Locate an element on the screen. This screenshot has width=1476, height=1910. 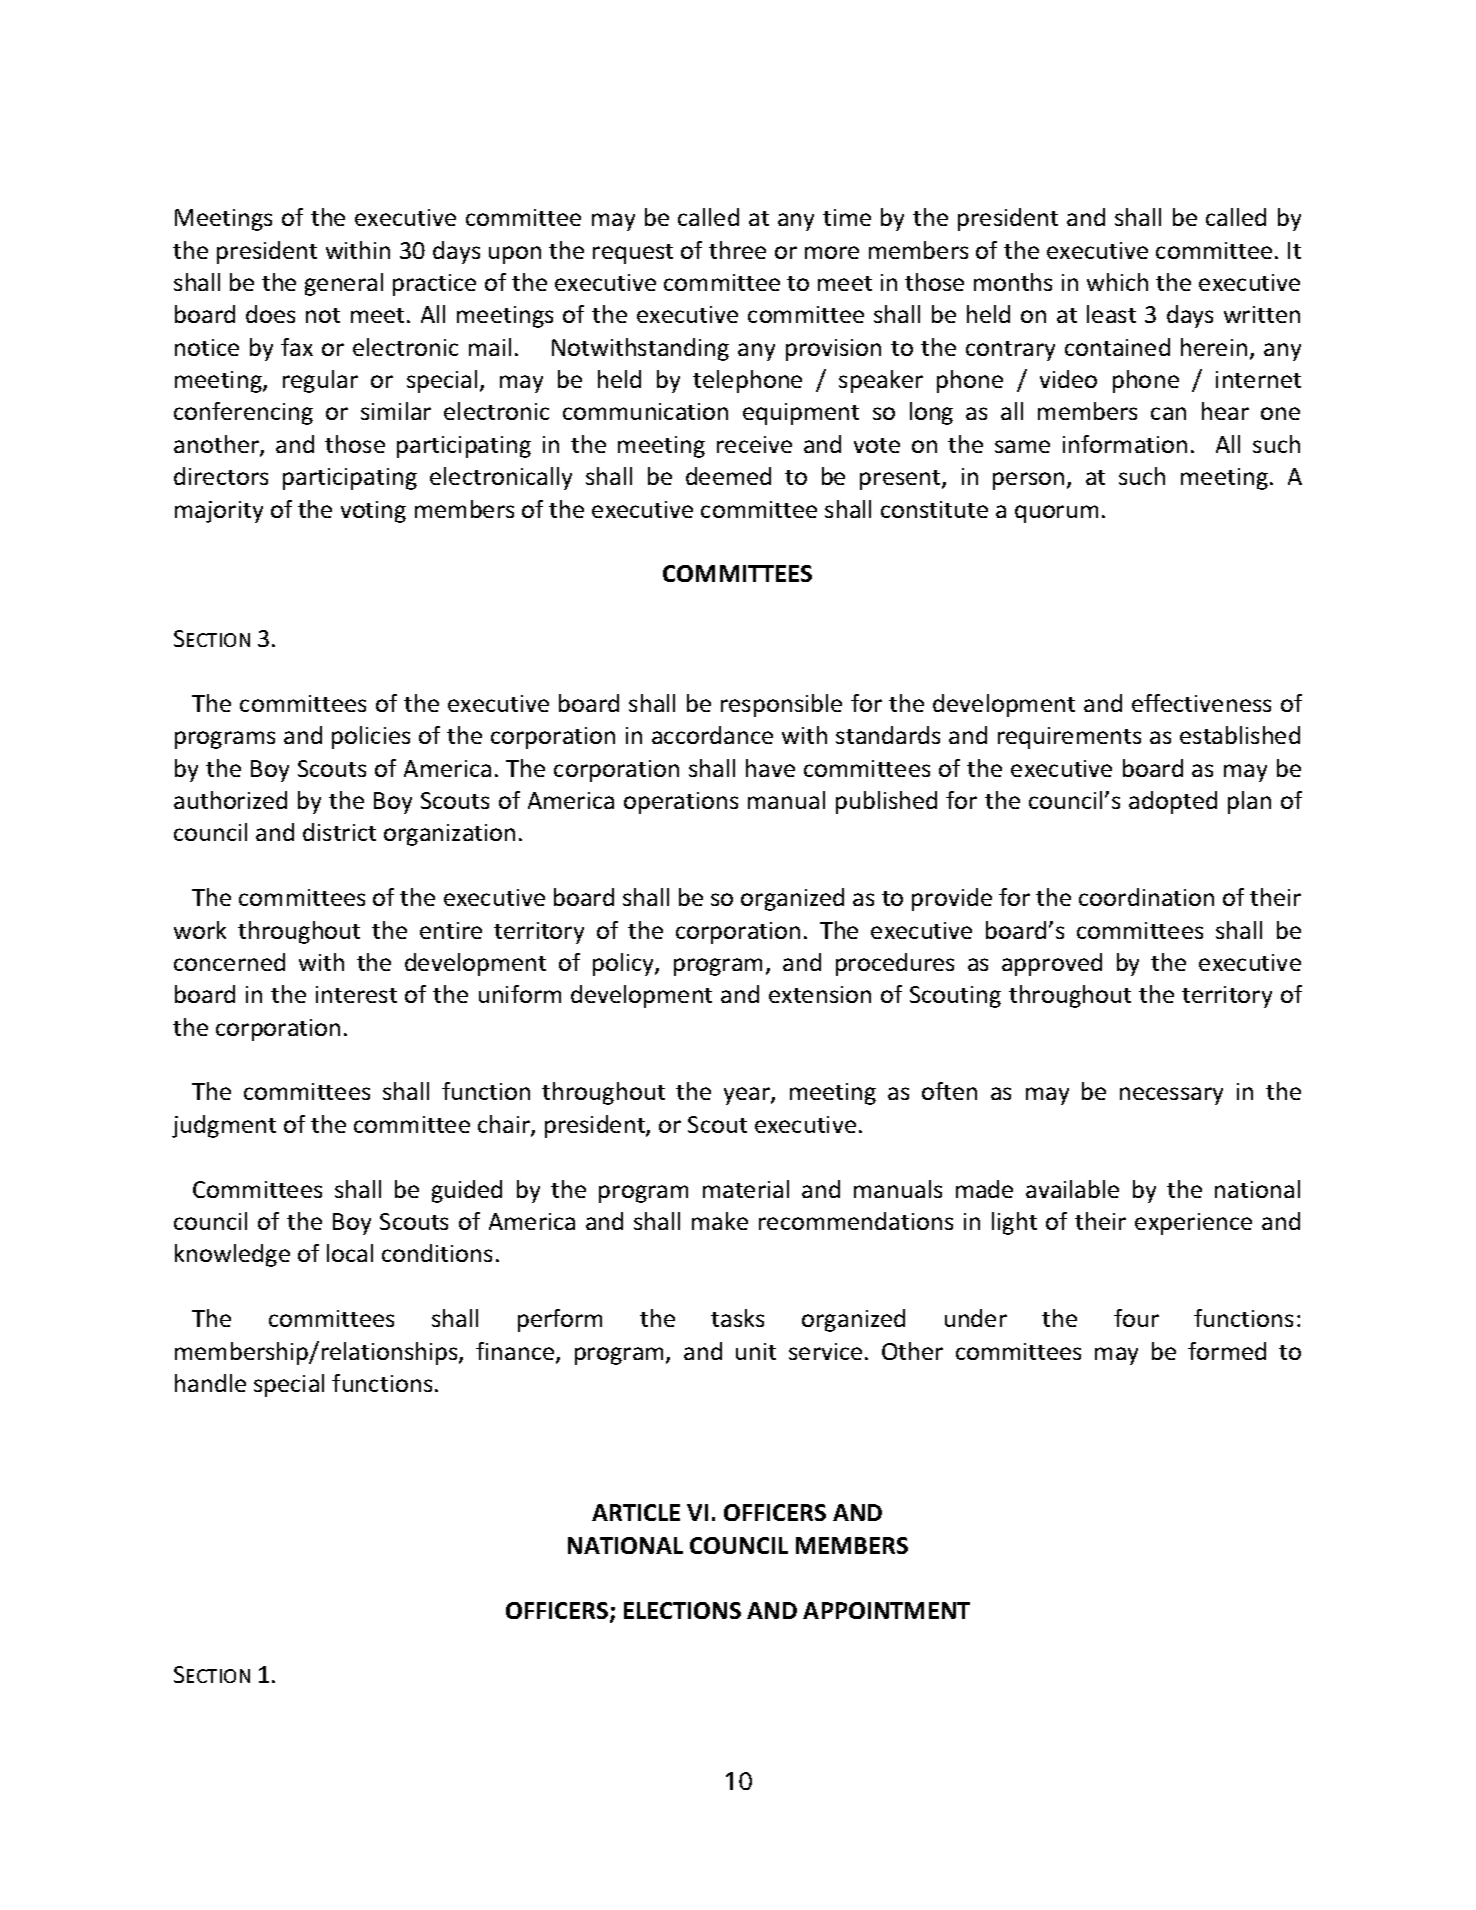
handle is located at coordinates (210, 1383).
